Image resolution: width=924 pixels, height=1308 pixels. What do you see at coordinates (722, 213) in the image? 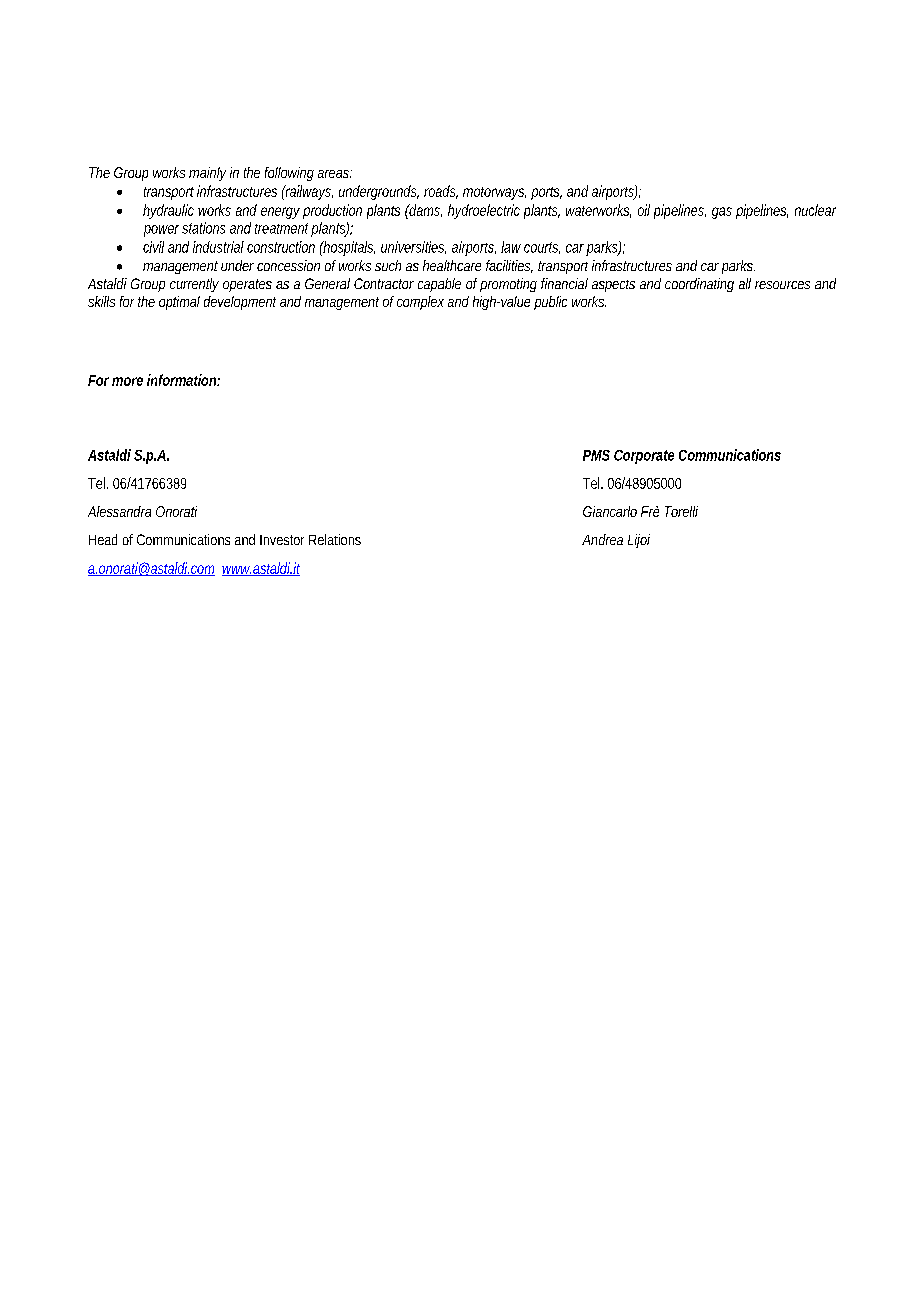
I see `gas` at bounding box center [722, 213].
